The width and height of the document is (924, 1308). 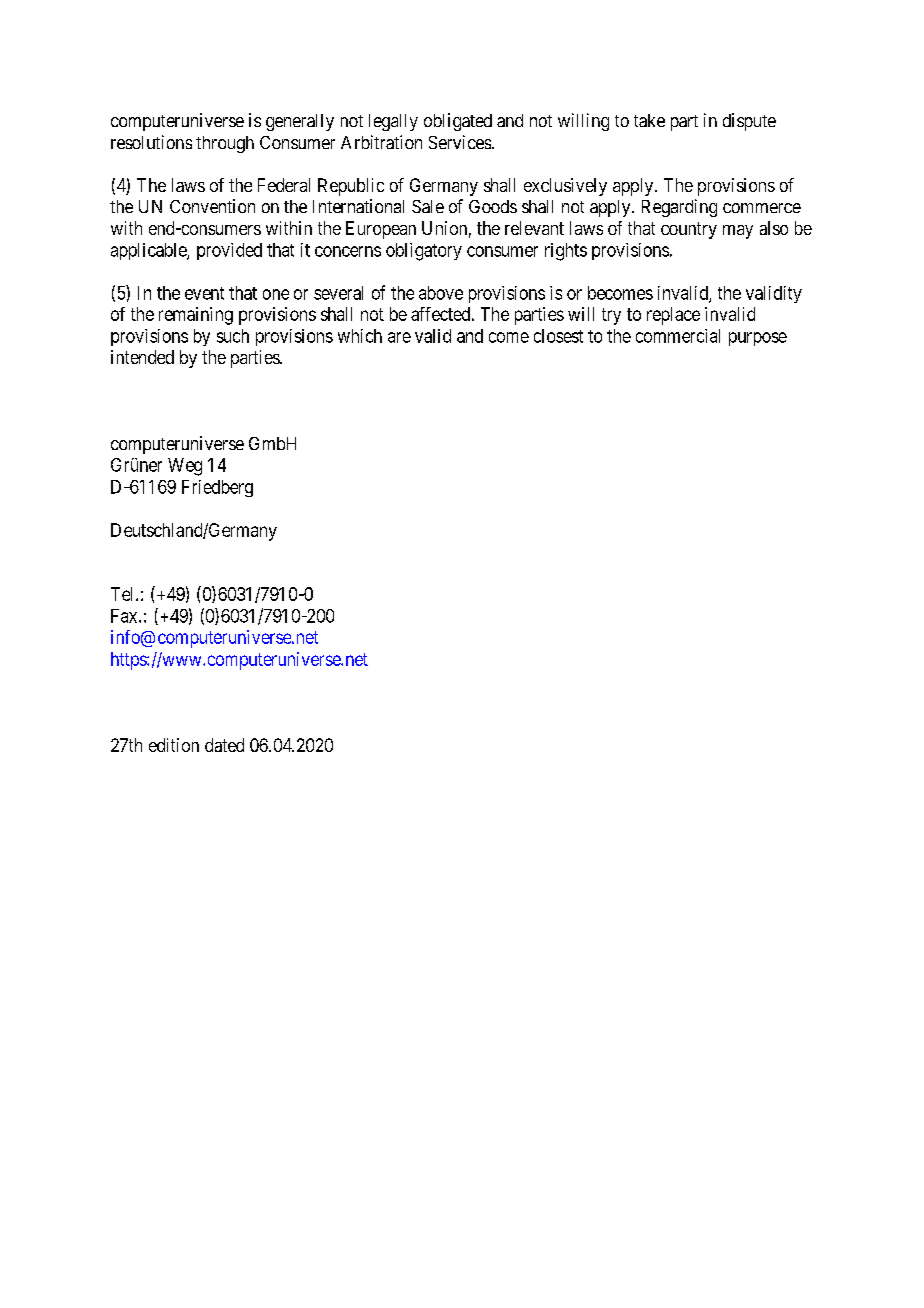 I want to click on commercial, so click(x=678, y=336).
